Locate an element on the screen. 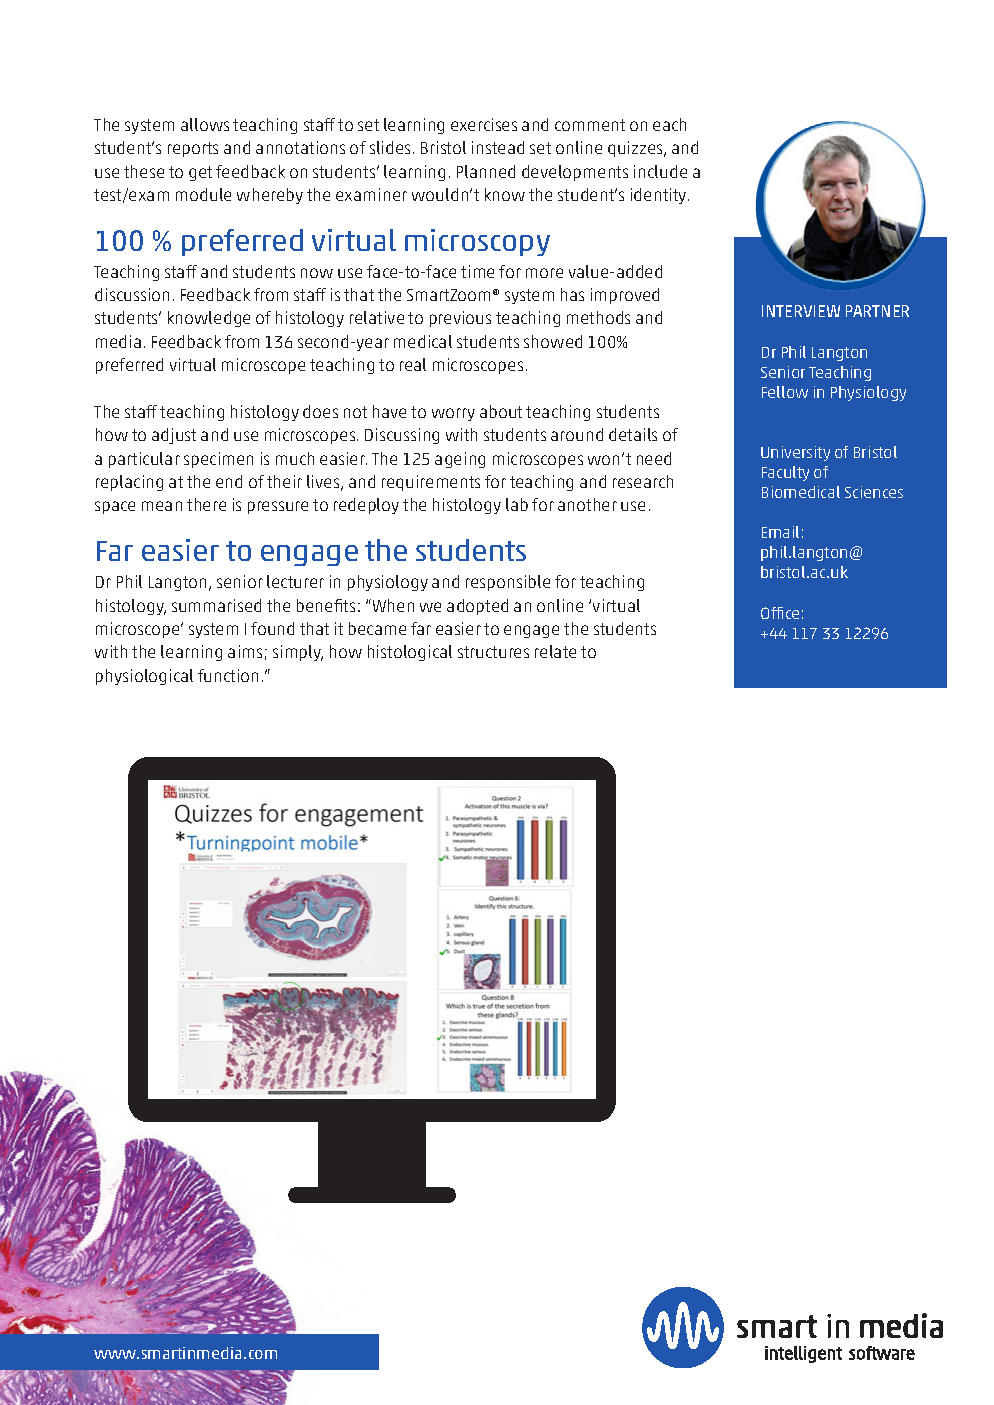 This screenshot has height=1405, width=994. instead is located at coordinates (498, 147).
